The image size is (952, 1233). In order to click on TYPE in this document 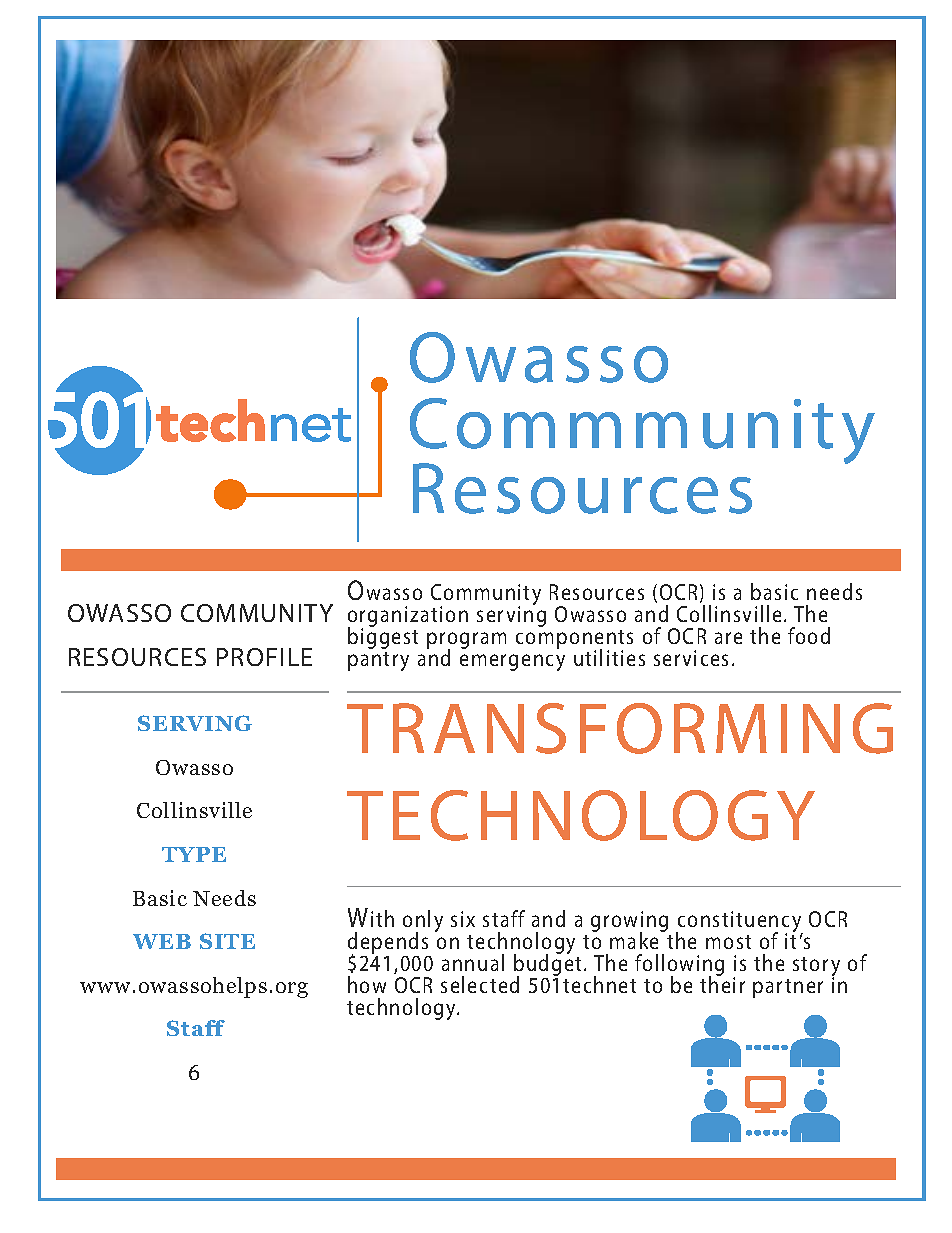, I will do `click(194, 854)`.
